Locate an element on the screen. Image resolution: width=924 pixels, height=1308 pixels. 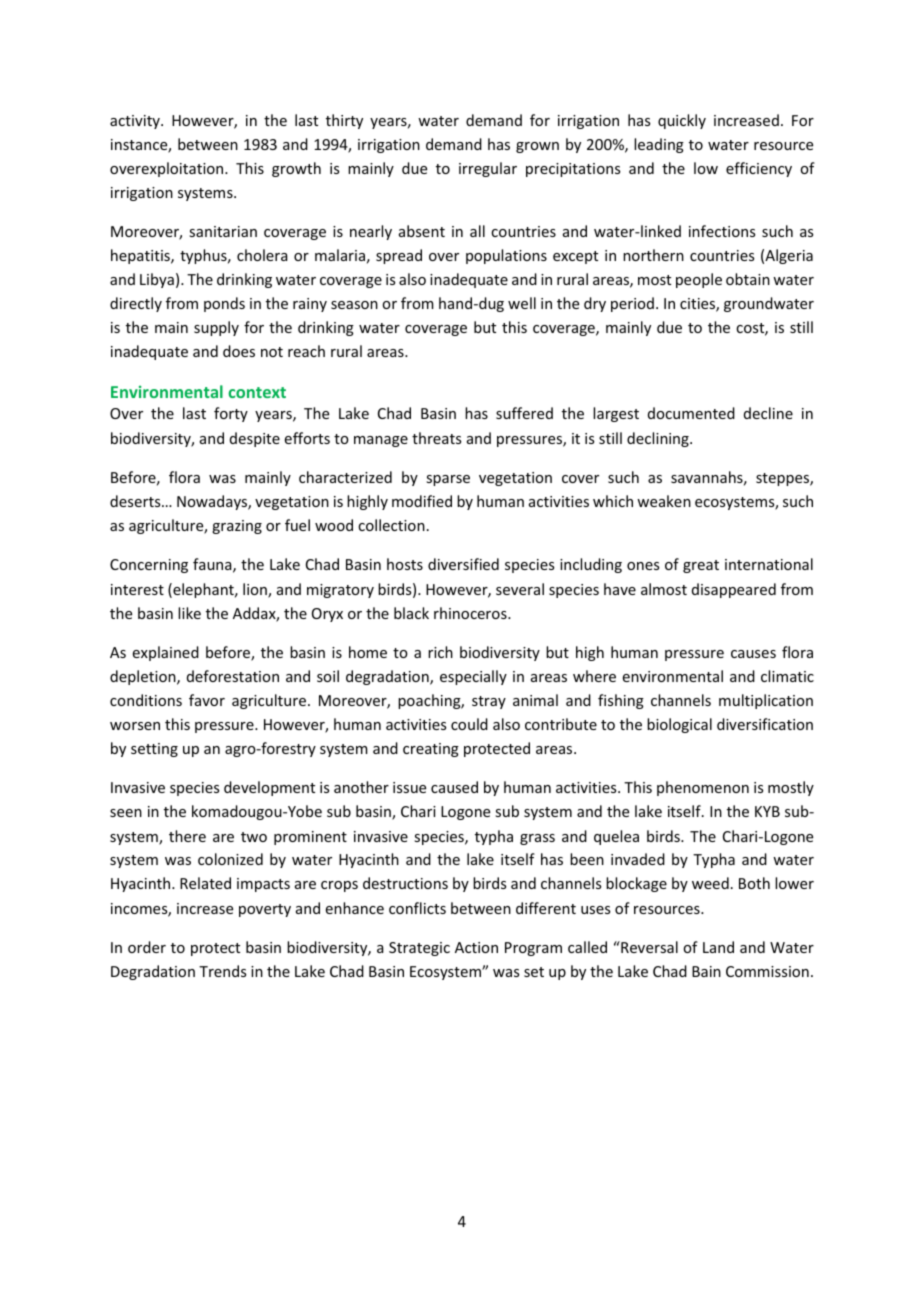
great is located at coordinates (701, 566).
